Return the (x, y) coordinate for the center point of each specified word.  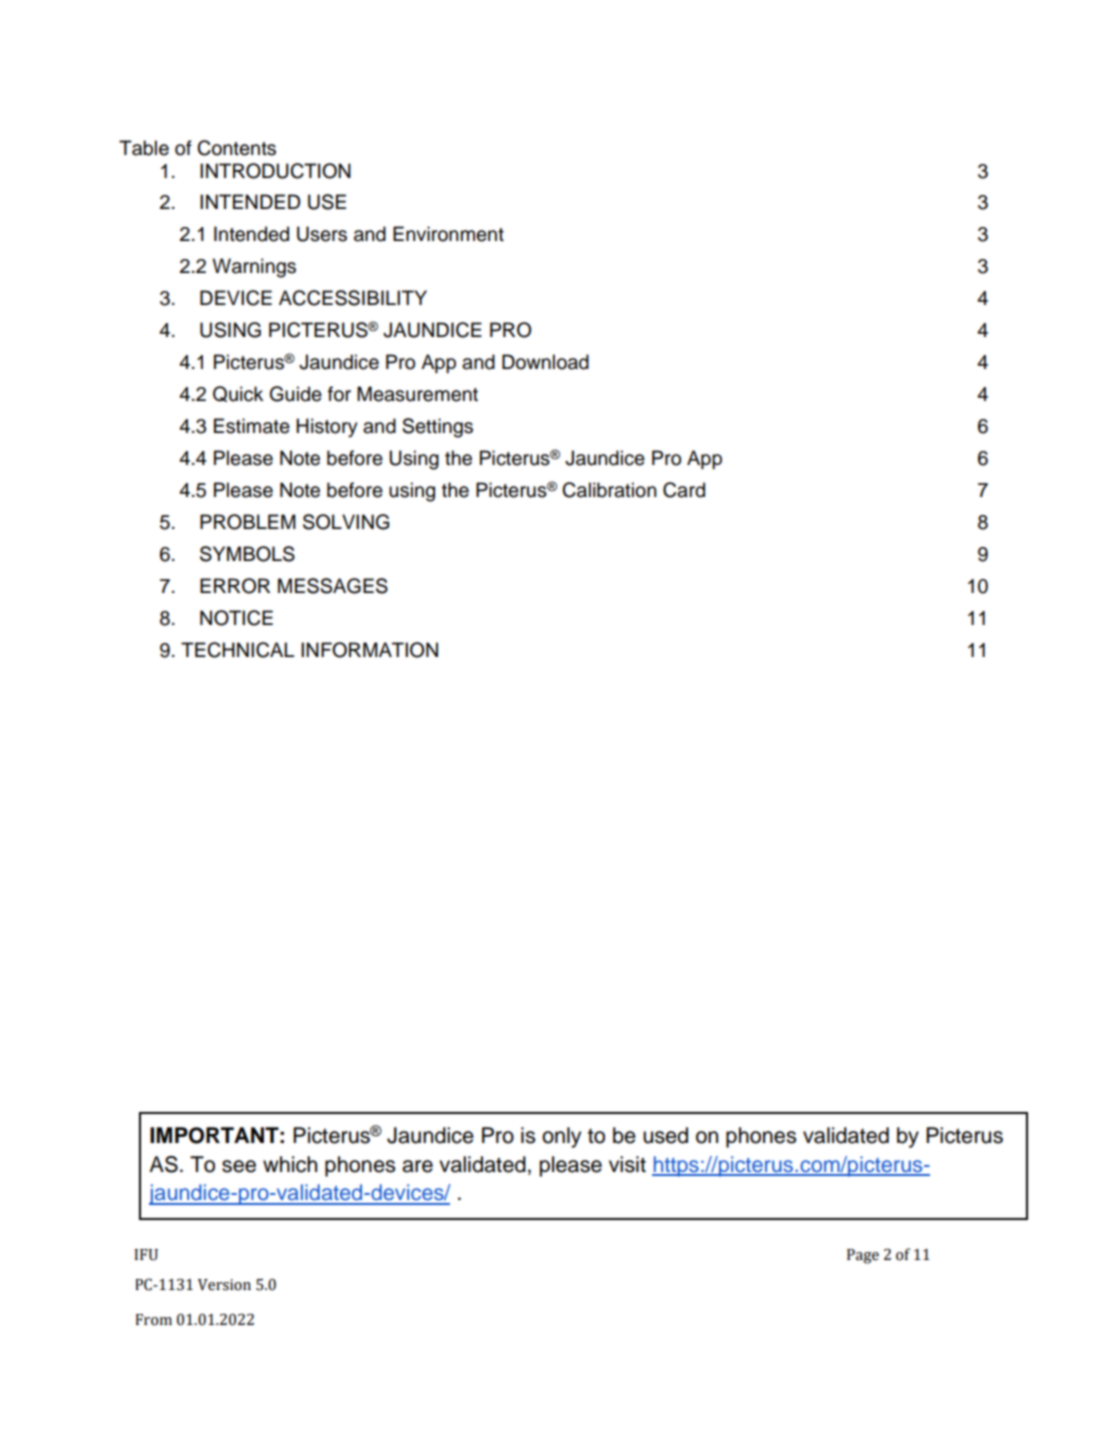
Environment (448, 234)
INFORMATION (369, 650)
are (417, 1166)
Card (684, 490)
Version (224, 1285)
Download (545, 362)
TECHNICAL (237, 650)
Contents (236, 148)
